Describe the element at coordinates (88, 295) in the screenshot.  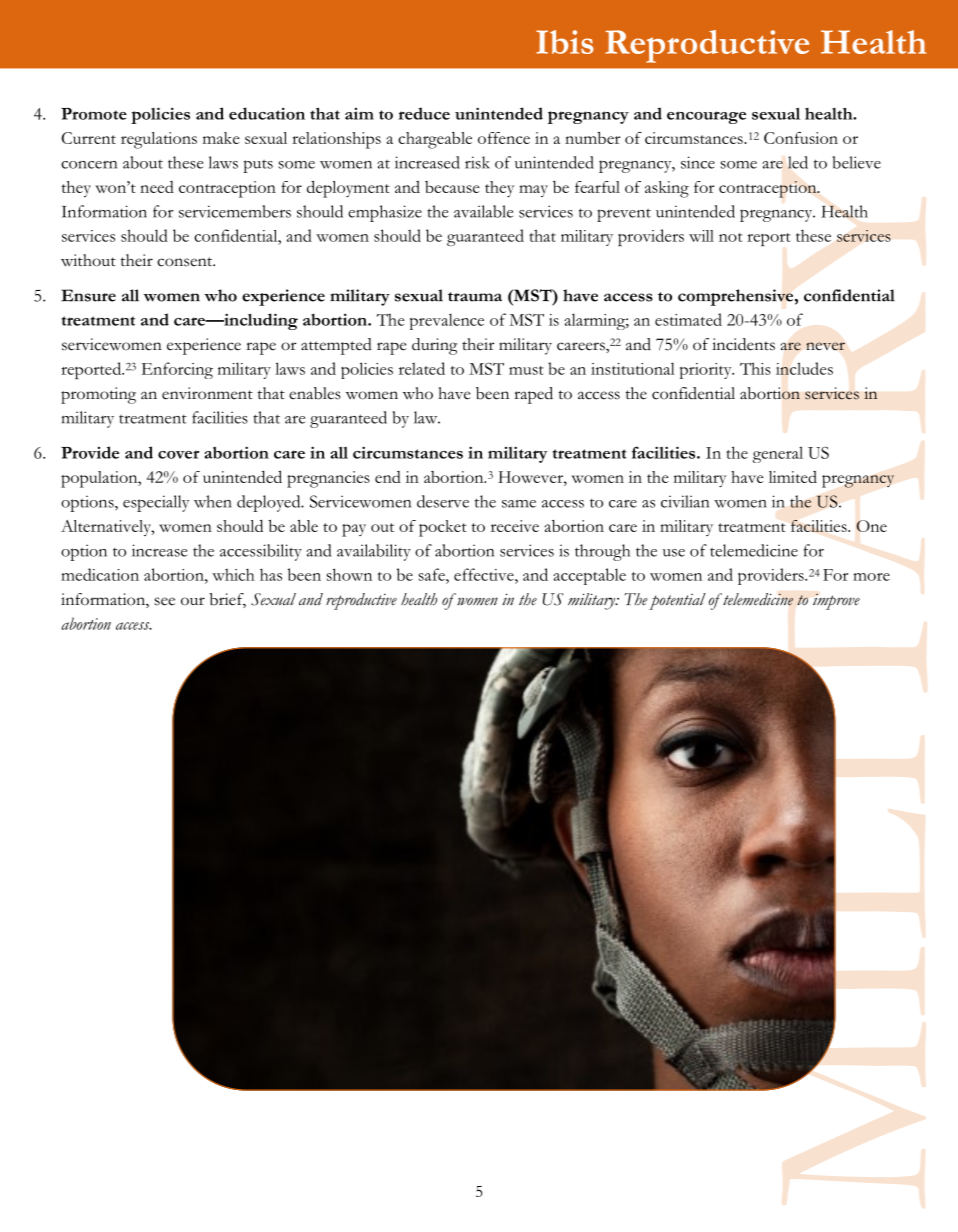
I see `Ensure` at that location.
